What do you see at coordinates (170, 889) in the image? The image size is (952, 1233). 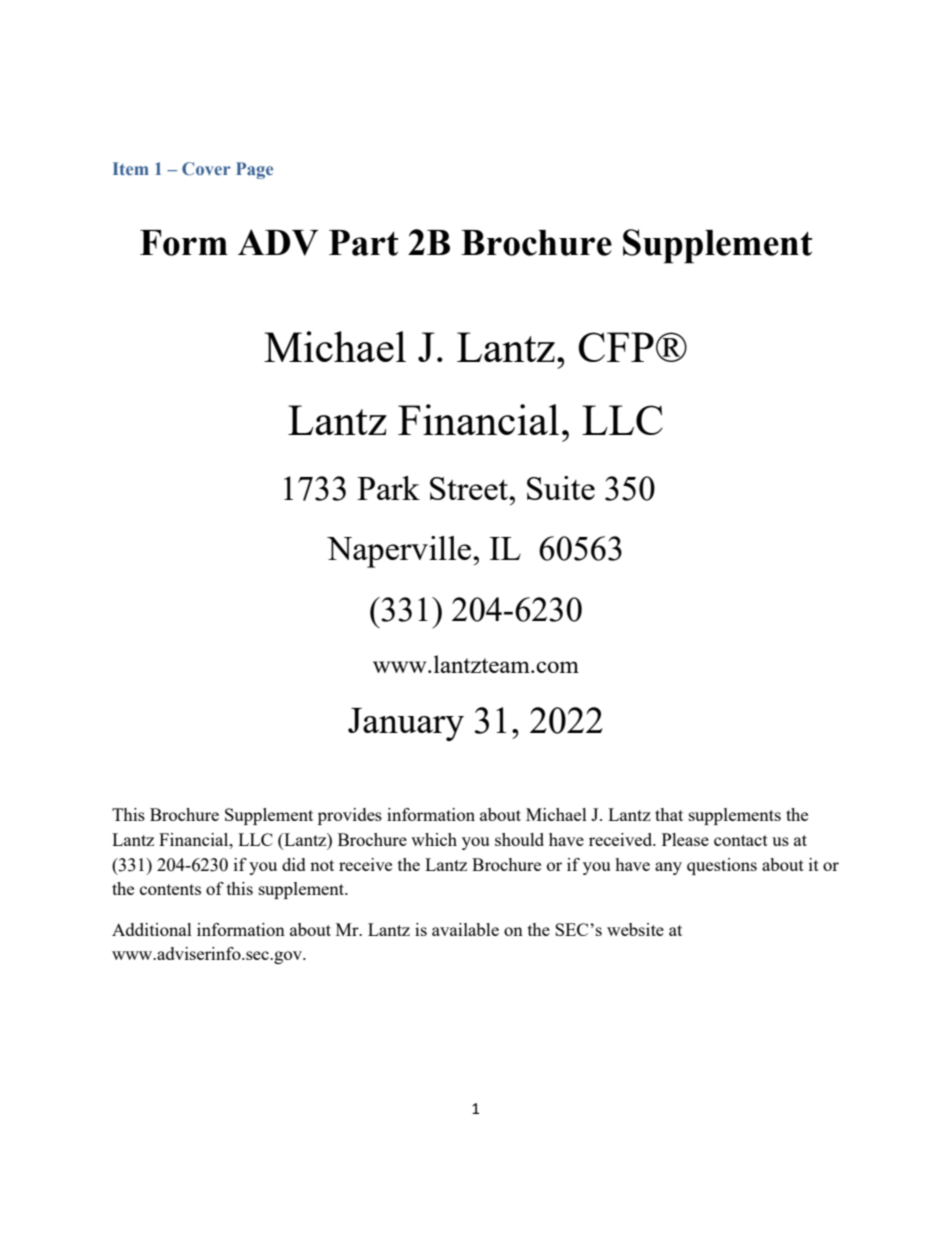 I see `contents` at bounding box center [170, 889].
